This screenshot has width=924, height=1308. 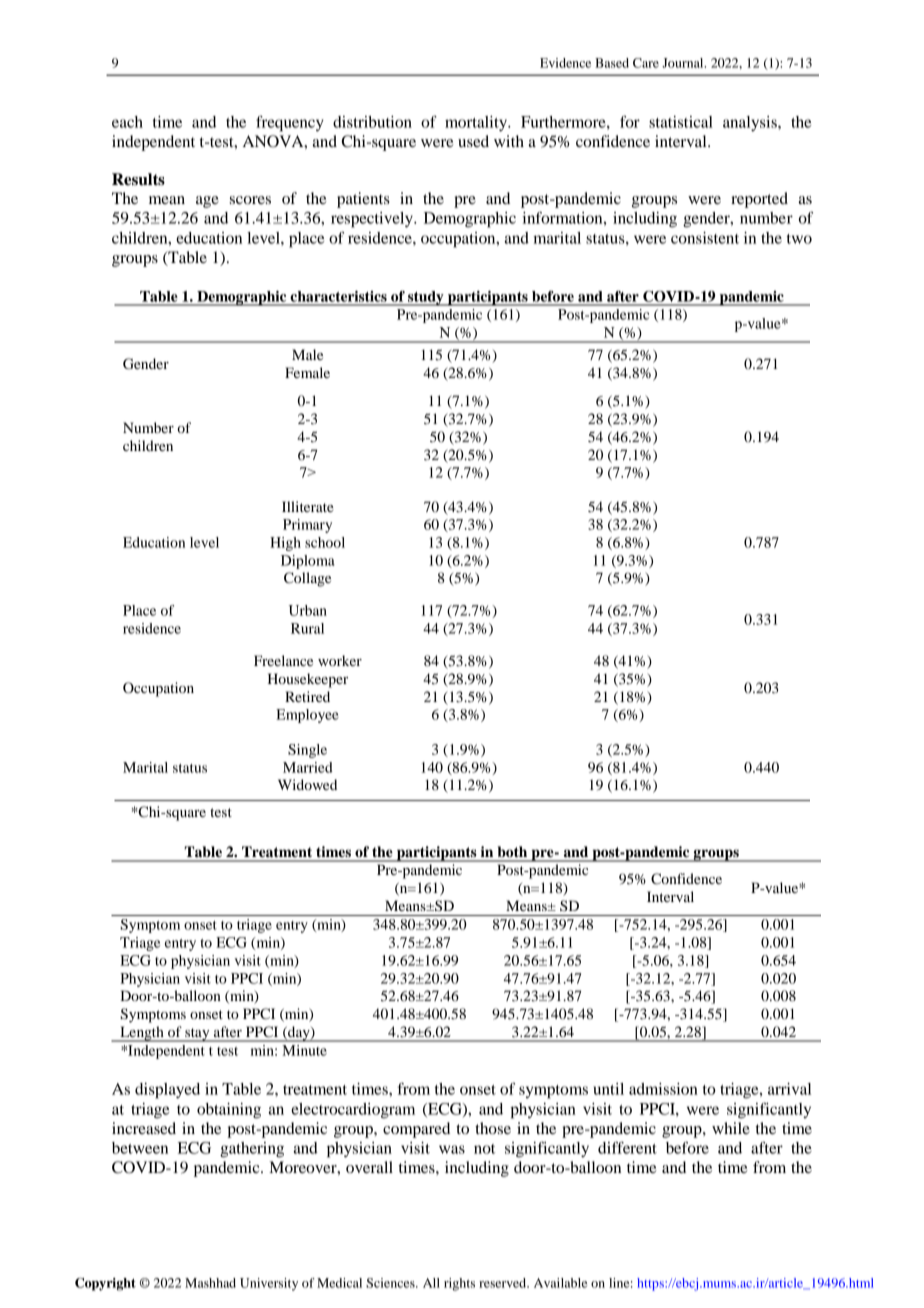 I want to click on arrival, so click(x=789, y=1089).
